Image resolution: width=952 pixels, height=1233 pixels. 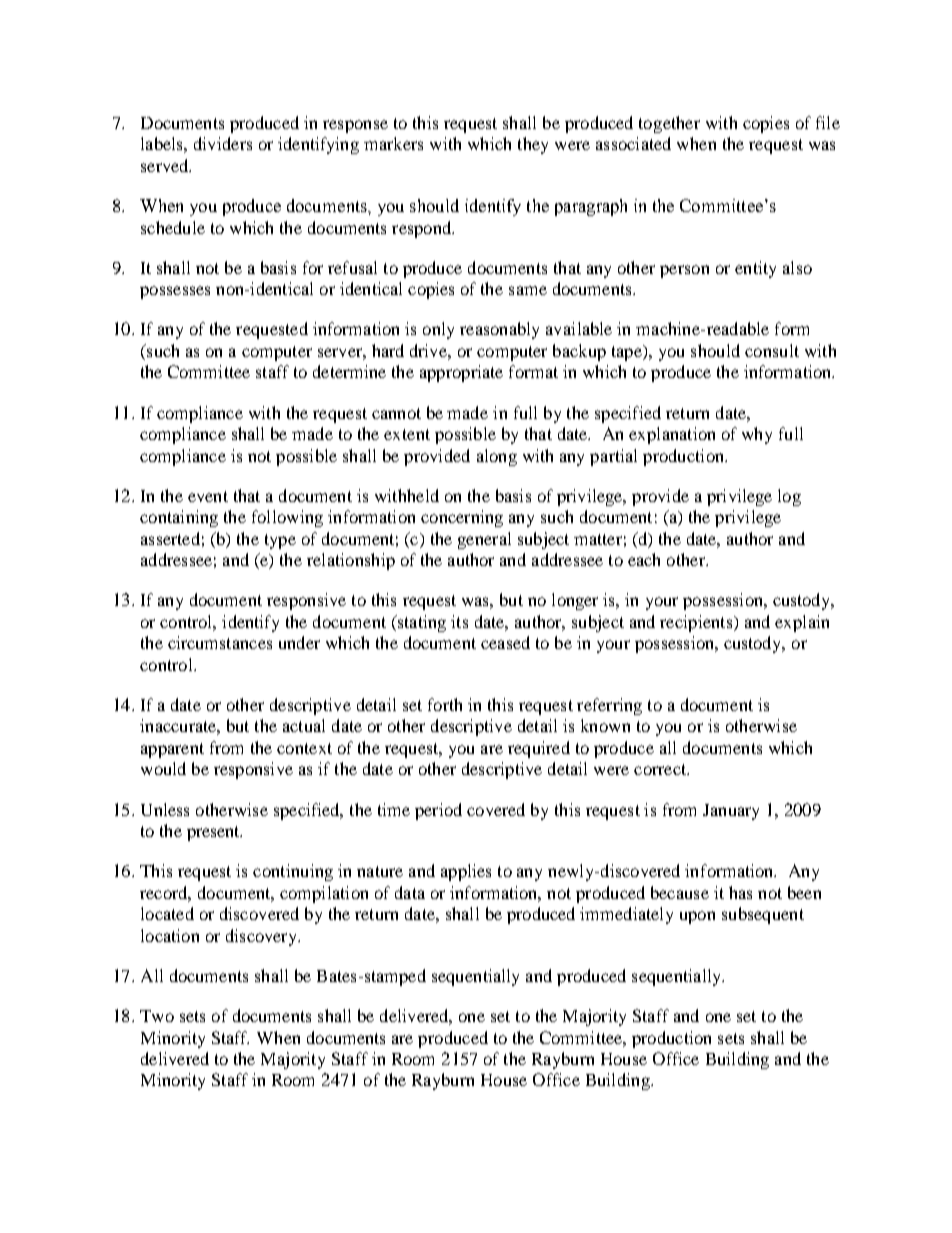 I want to click on correct, so click(x=661, y=769).
